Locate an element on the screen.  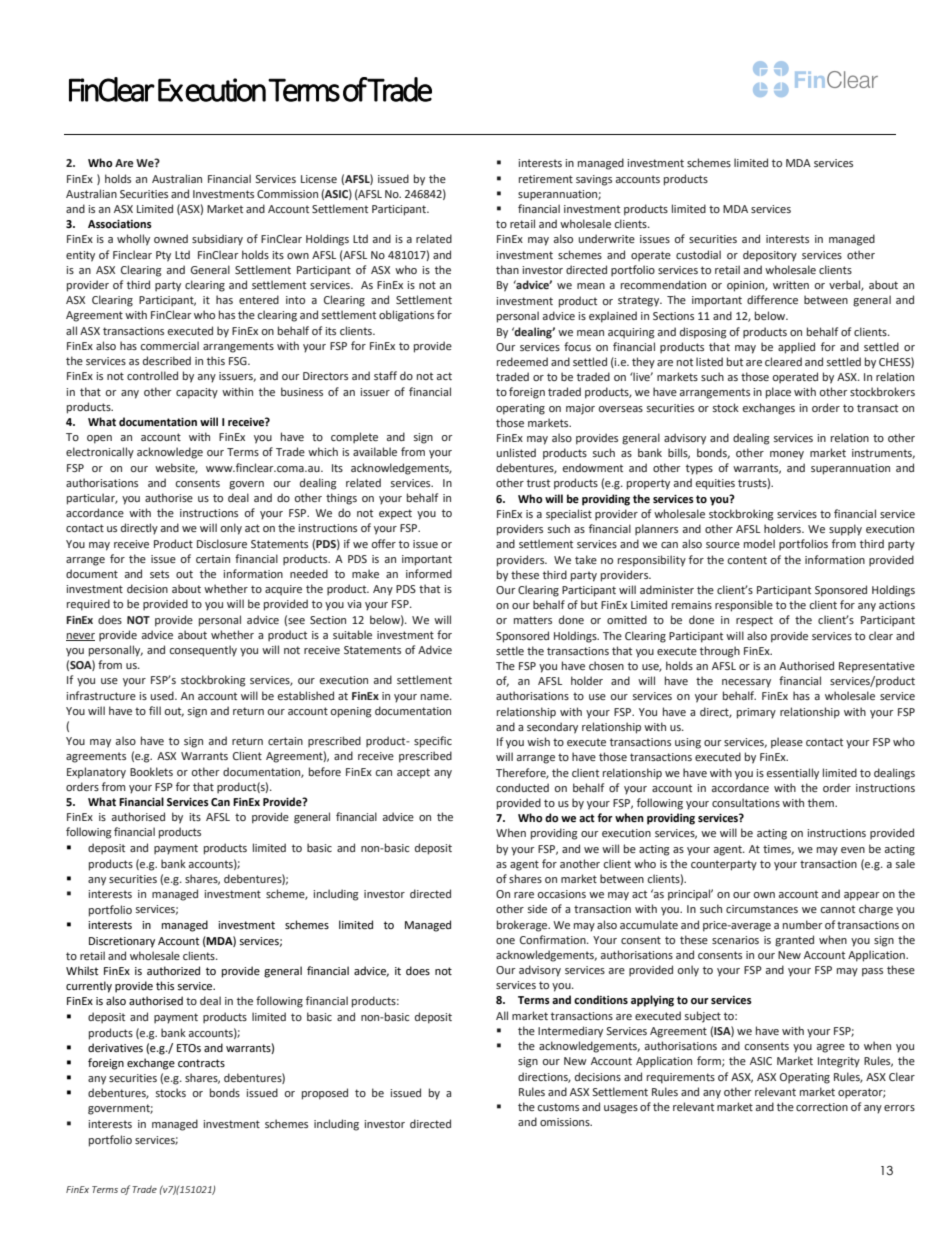
customs is located at coordinates (558, 1107).
